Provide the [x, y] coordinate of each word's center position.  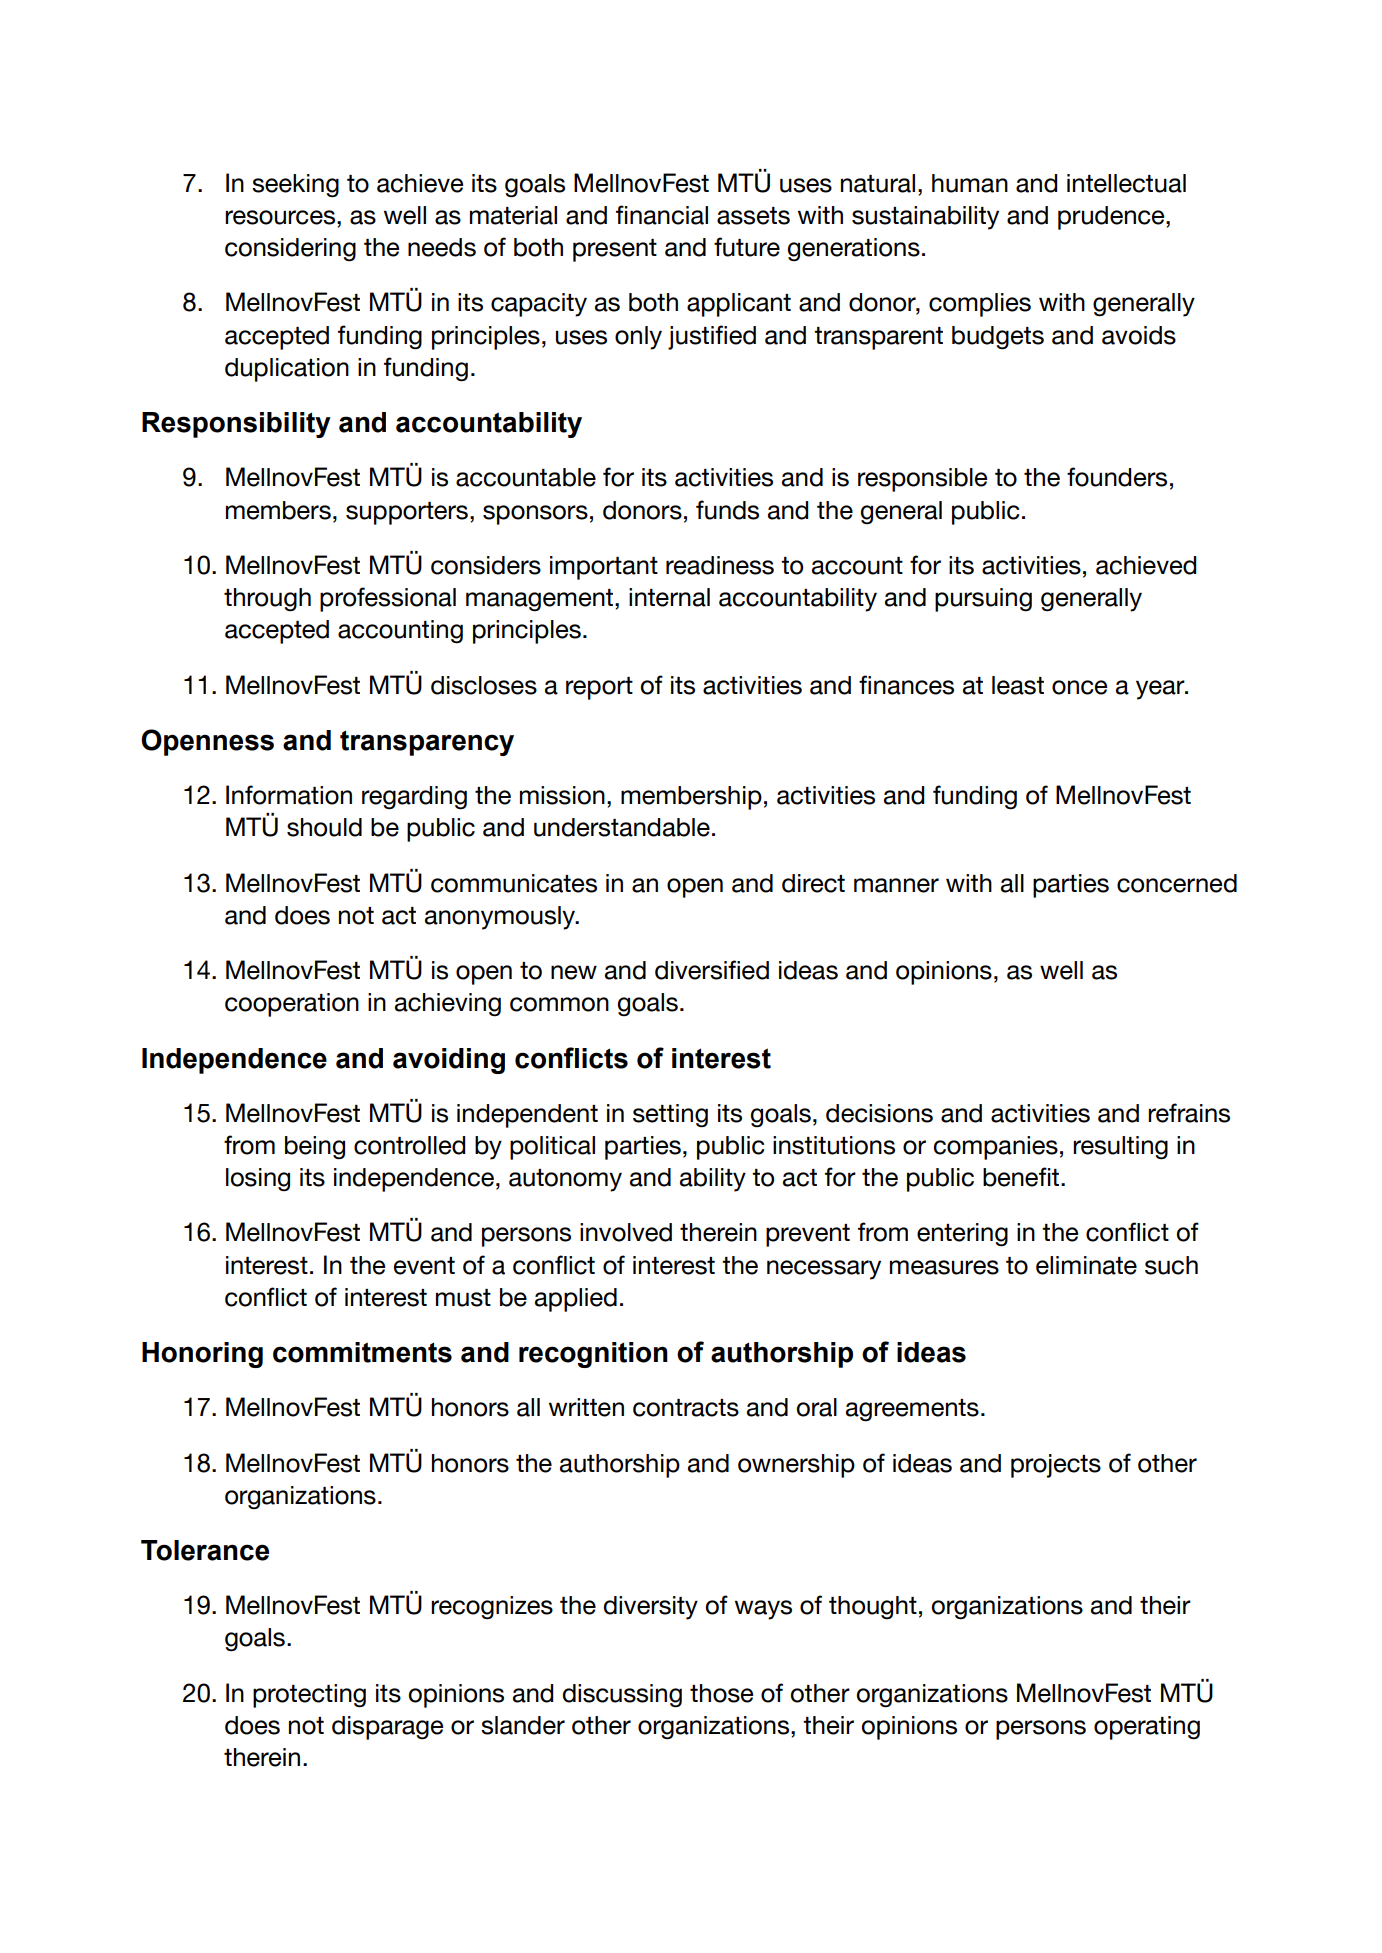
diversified [712, 970]
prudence [1112, 218]
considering [290, 250]
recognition [593, 1355]
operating [1147, 1728]
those [721, 1693]
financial [662, 215]
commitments [362, 1352]
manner [896, 885]
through [267, 600]
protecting [309, 1696]
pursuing [983, 600]
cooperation [292, 1005]
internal [669, 597]
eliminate [1086, 1265]
